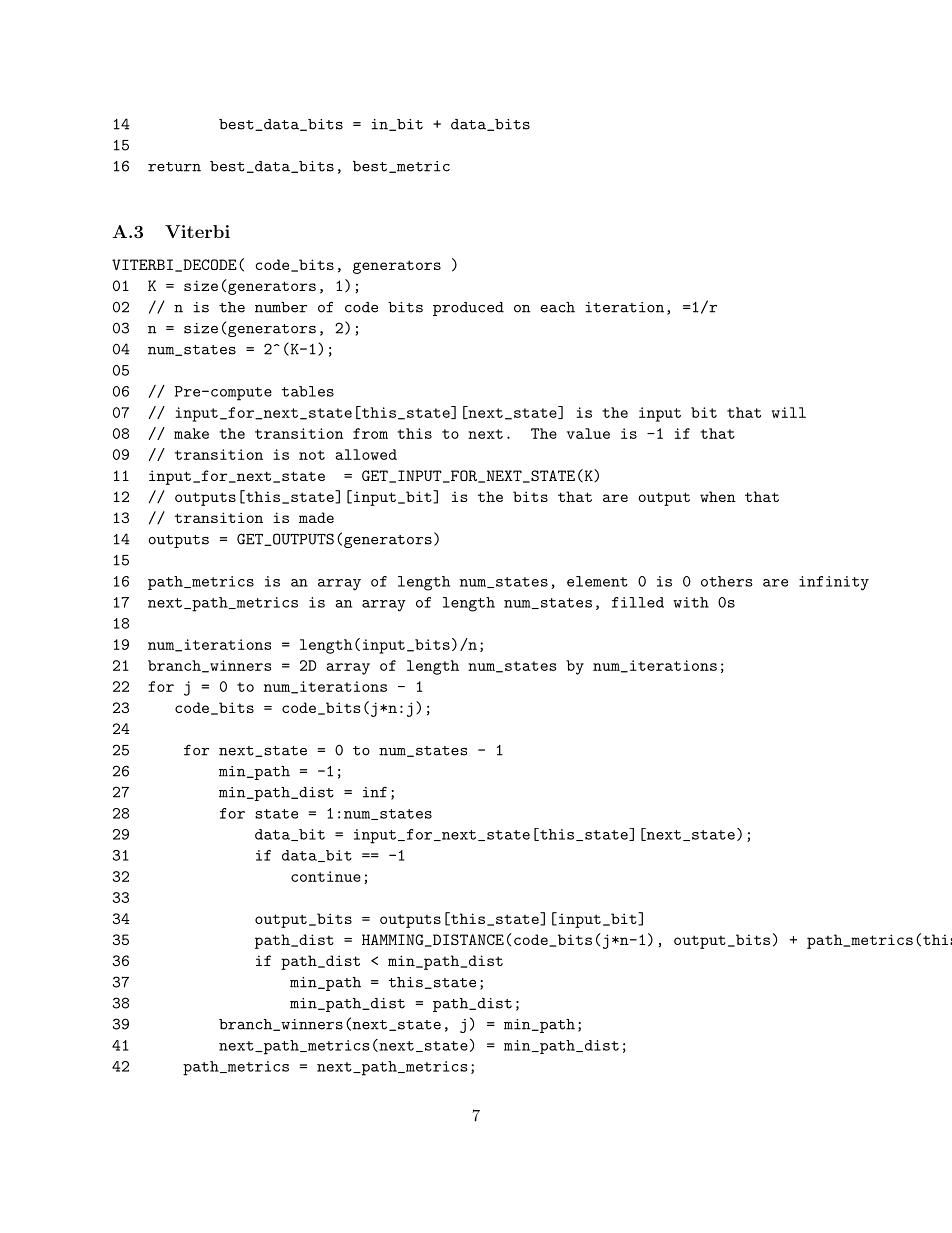 This image has height=1233, width=952. I want to click on others, so click(727, 581).
